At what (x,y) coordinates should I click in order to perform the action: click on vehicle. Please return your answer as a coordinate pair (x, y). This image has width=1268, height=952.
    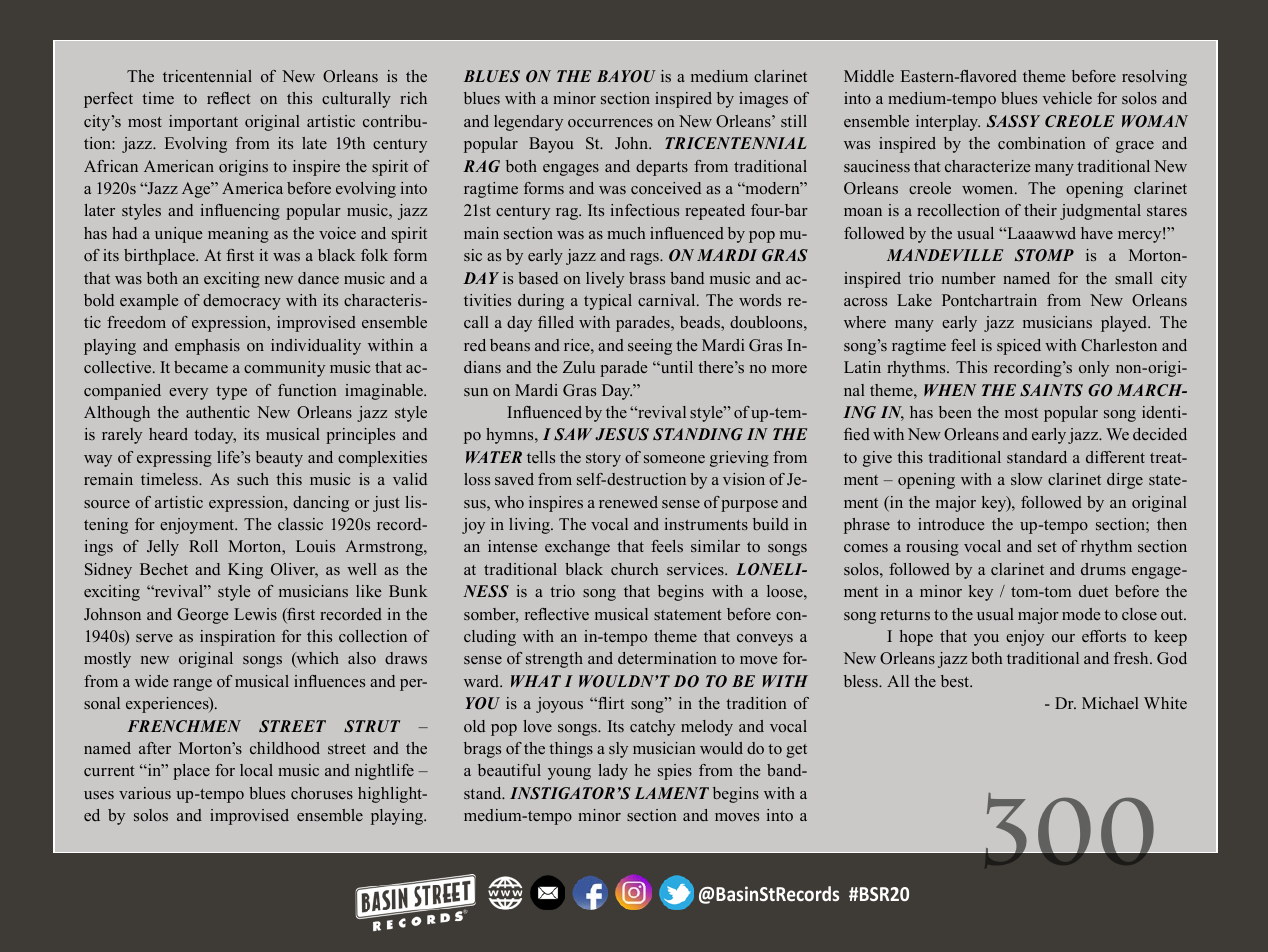
    Looking at the image, I should click on (1067, 98).
